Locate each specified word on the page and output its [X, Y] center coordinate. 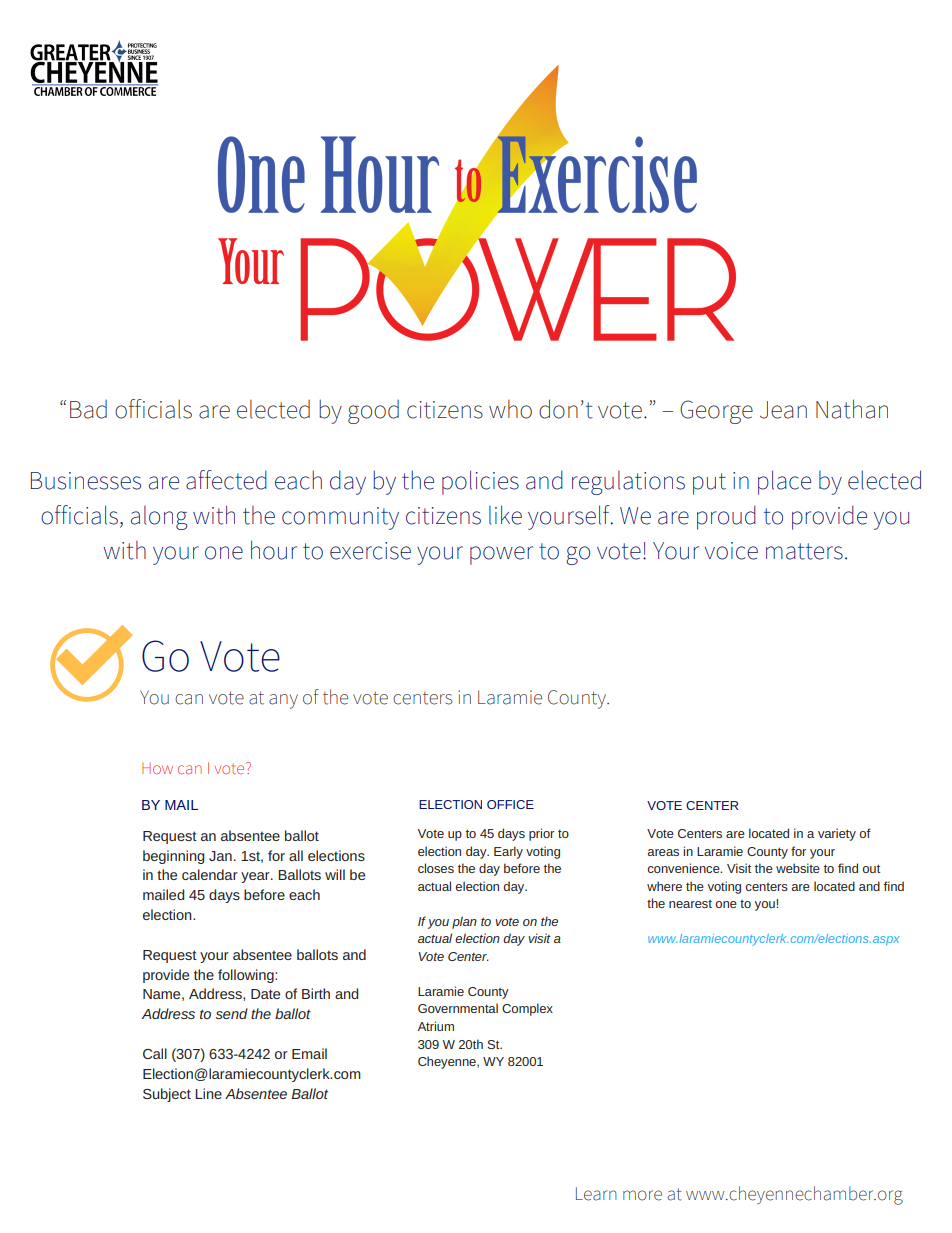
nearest [690, 904]
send [232, 1013]
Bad [88, 409]
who [510, 409]
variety [837, 834]
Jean [783, 410]
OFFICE [510, 804]
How [157, 768]
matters [804, 551]
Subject [167, 1095]
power [501, 555]
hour [274, 550]
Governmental [458, 1008]
